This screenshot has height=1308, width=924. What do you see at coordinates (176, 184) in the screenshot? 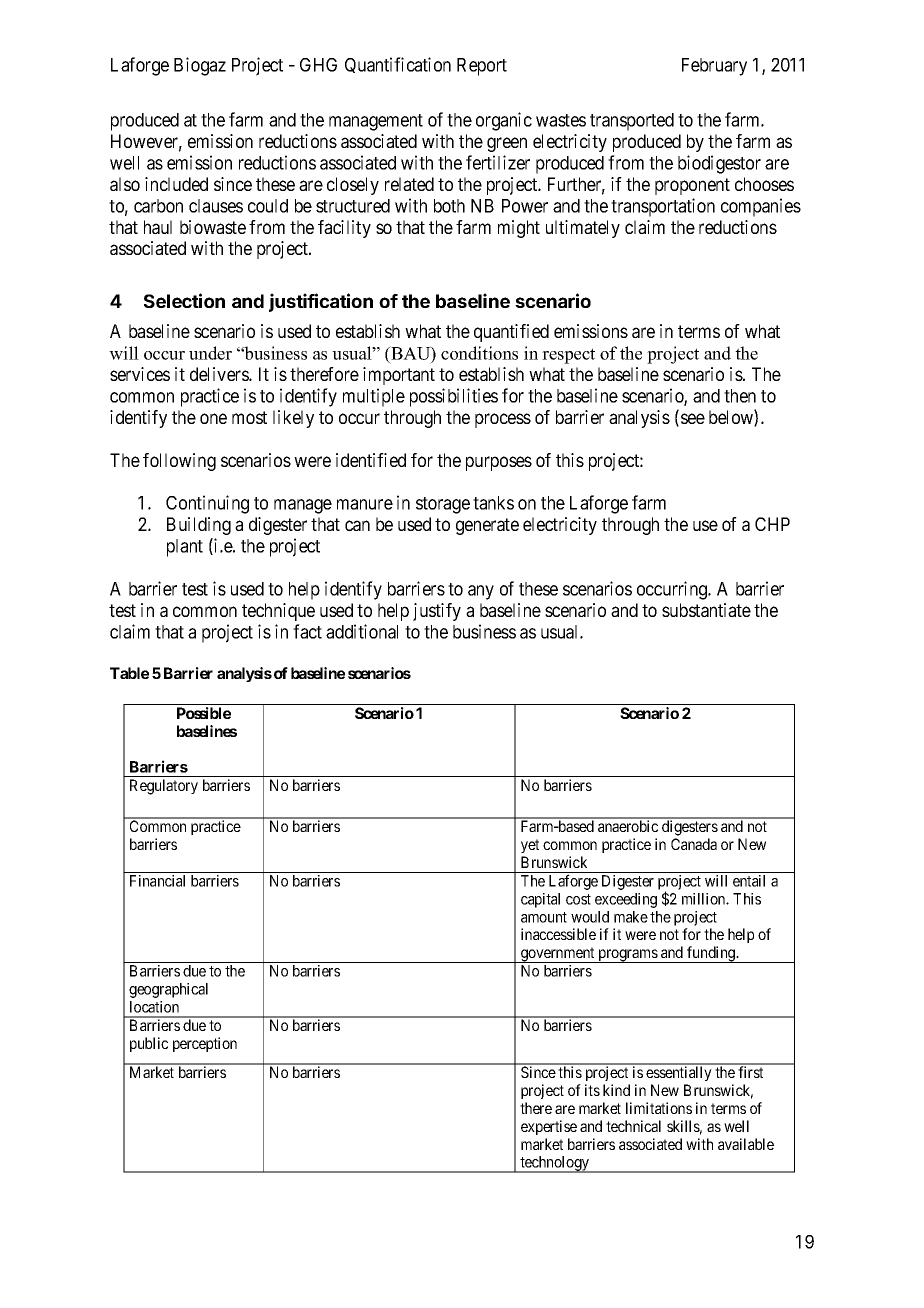
I see `included` at bounding box center [176, 184].
